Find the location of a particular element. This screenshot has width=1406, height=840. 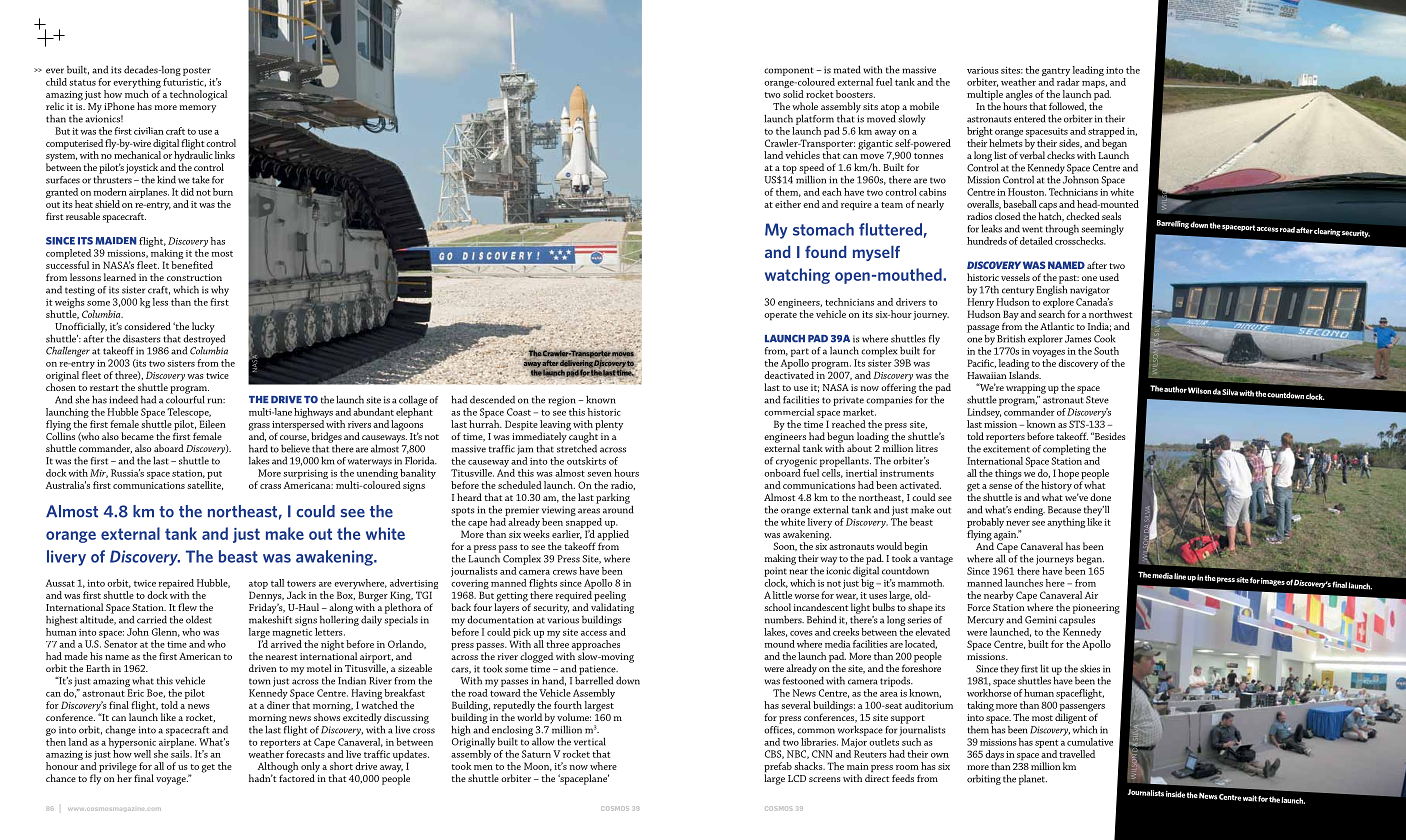

solid is located at coordinates (793, 94).
